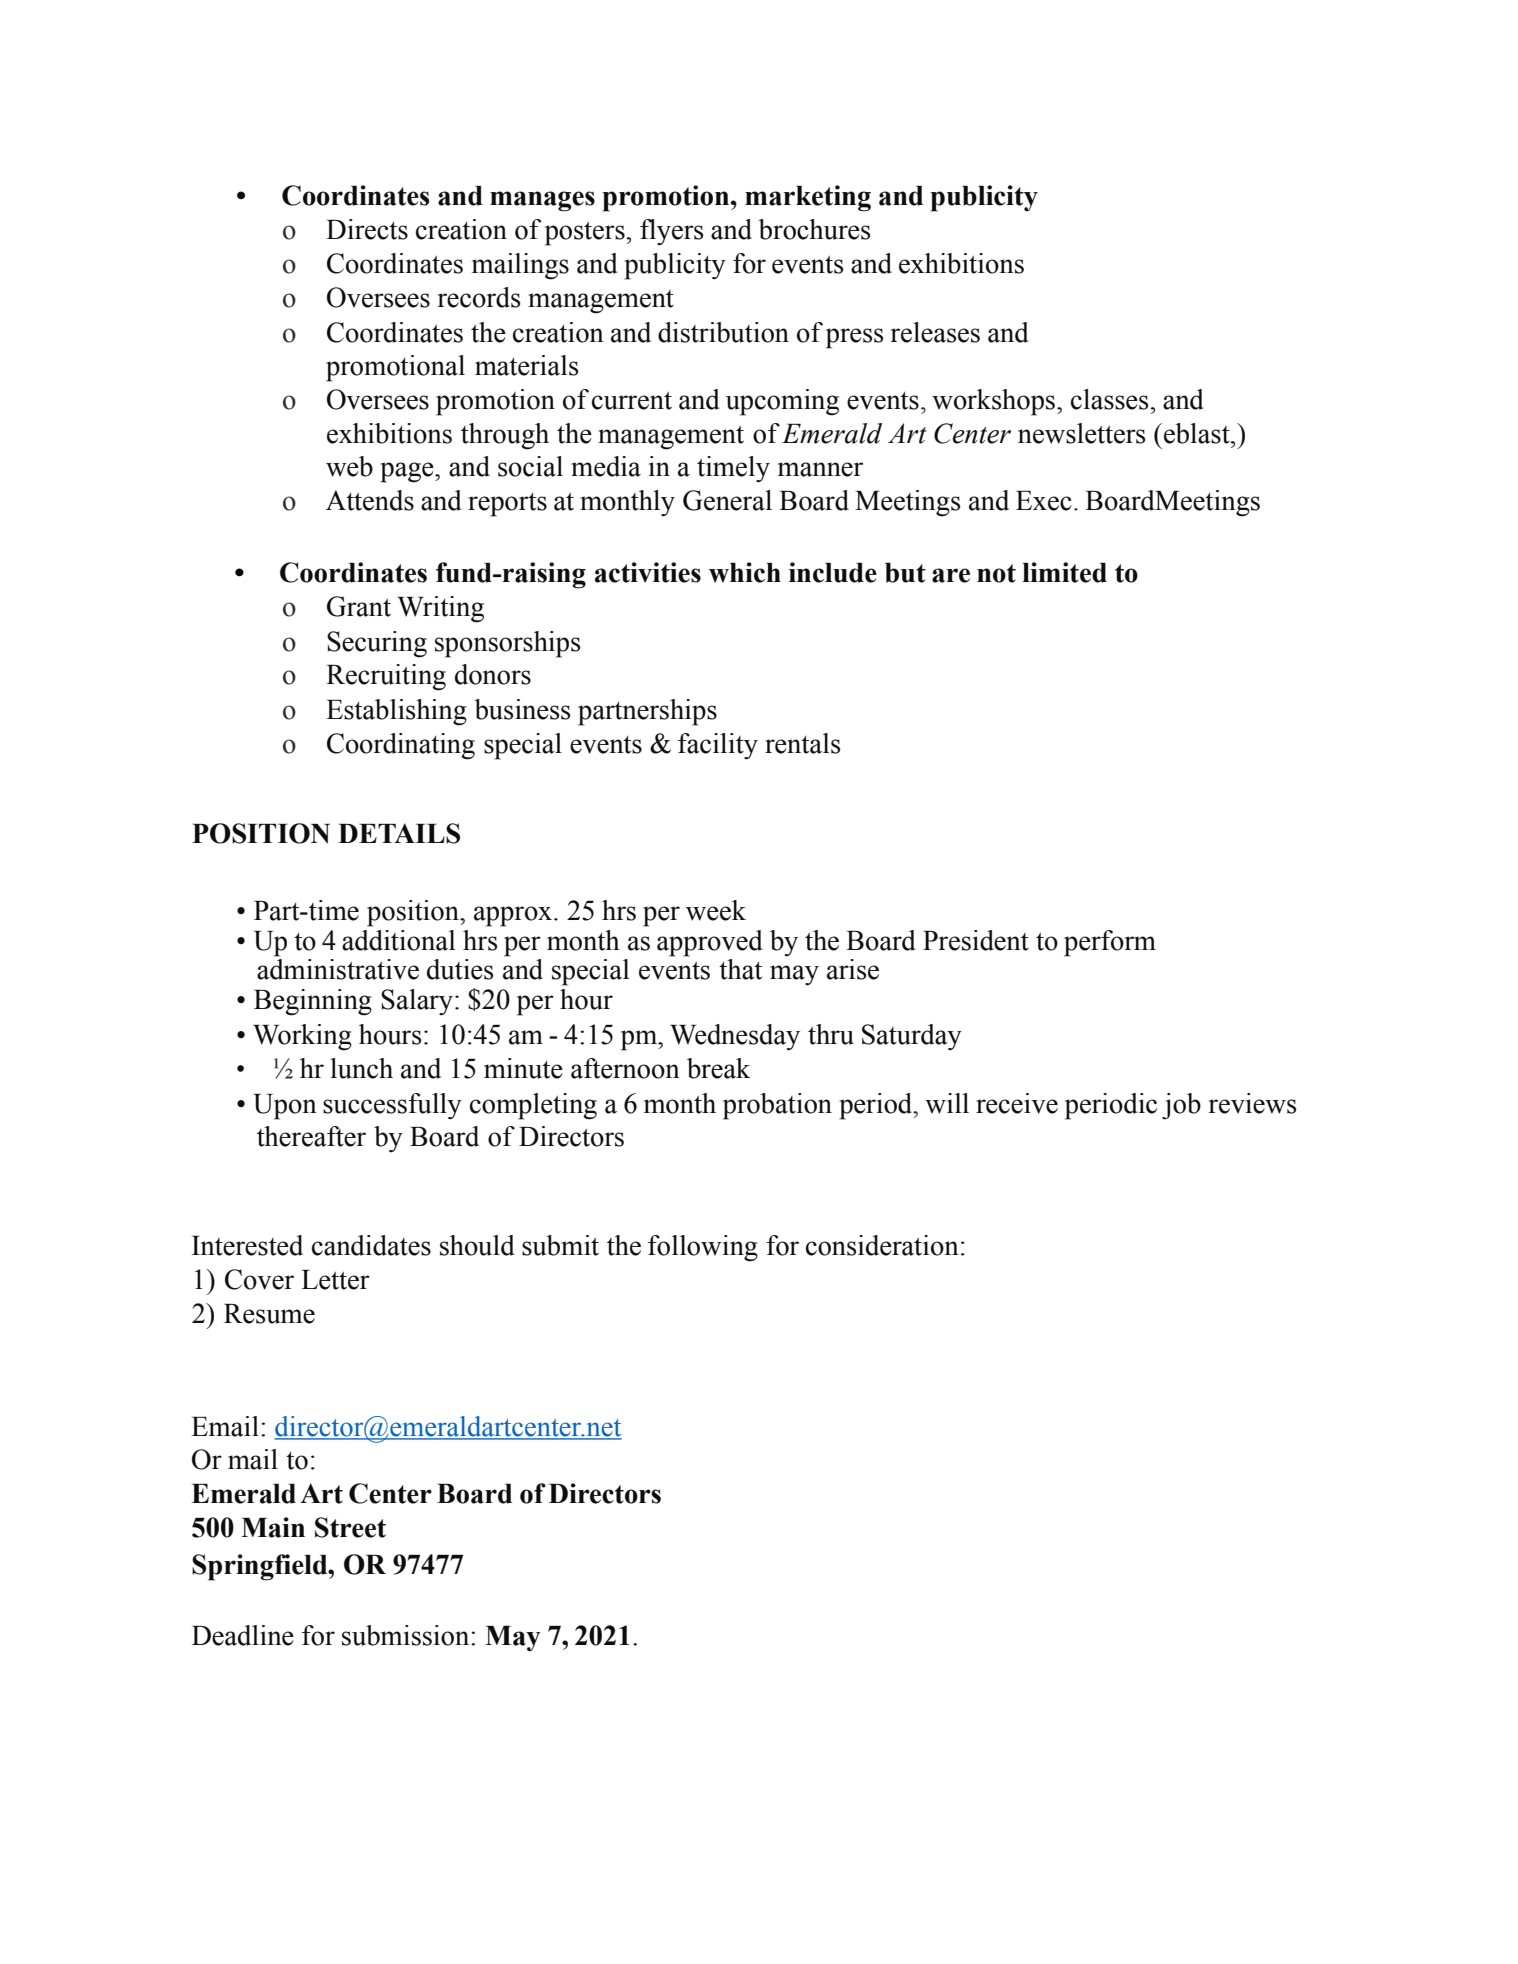 The width and height of the image is (1518, 1964). What do you see at coordinates (1064, 572) in the image?
I see `limited` at bounding box center [1064, 572].
